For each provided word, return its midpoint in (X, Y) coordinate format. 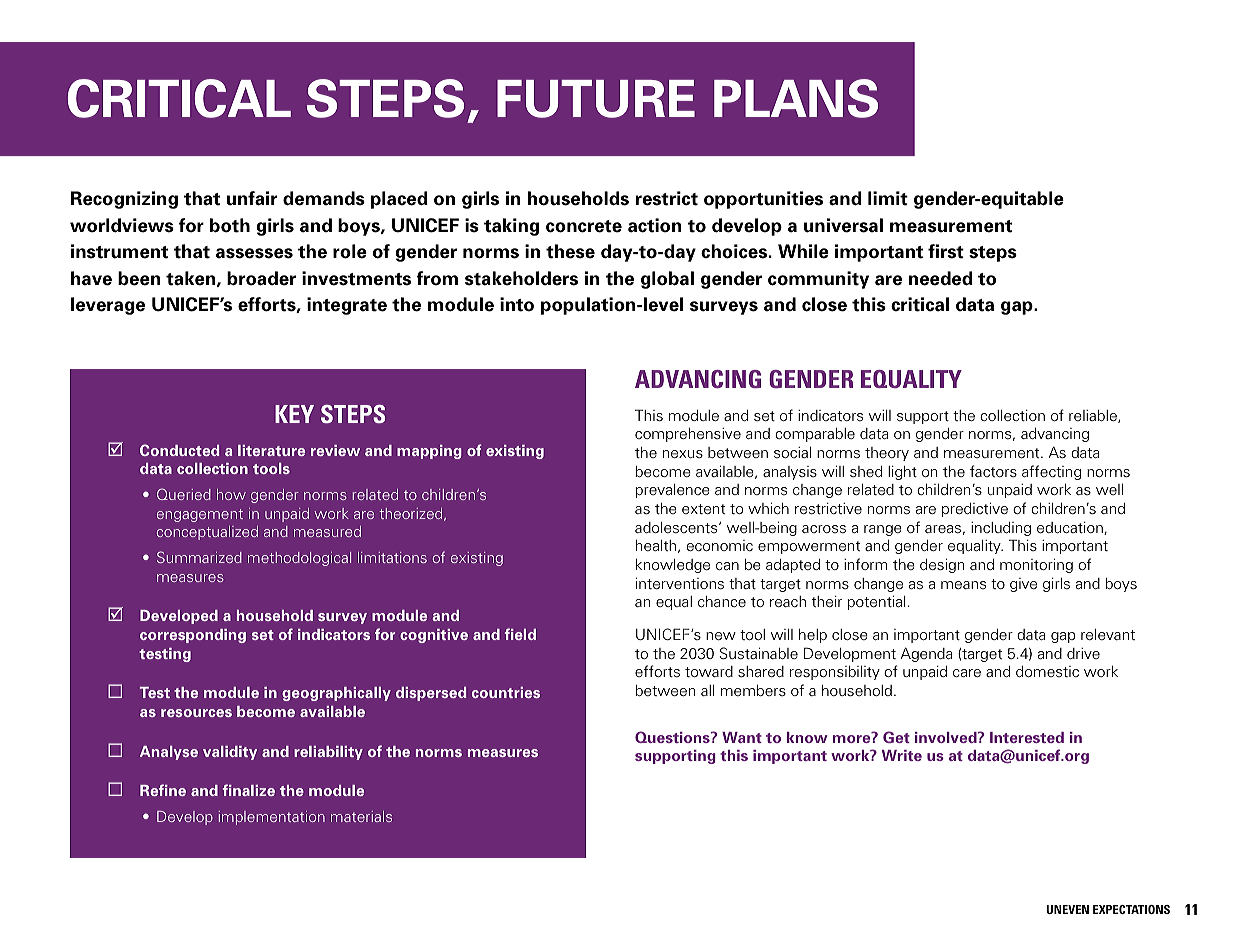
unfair (252, 198)
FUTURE (596, 99)
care (967, 673)
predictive (975, 509)
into (517, 304)
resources (196, 713)
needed (941, 278)
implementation (272, 818)
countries (506, 692)
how (231, 494)
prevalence (673, 491)
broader (261, 278)
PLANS (796, 98)
